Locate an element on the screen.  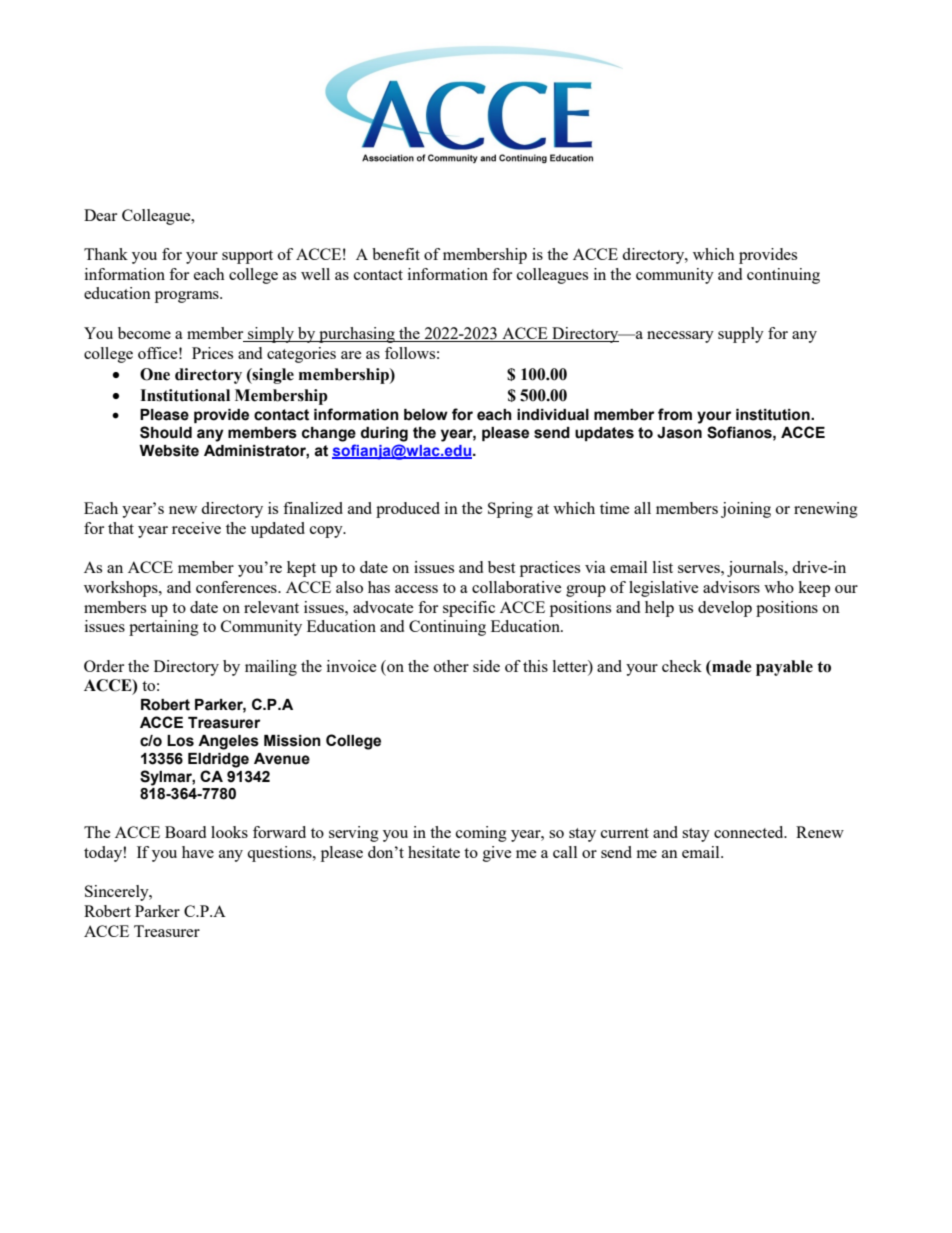
journals is located at coordinates (756, 569).
